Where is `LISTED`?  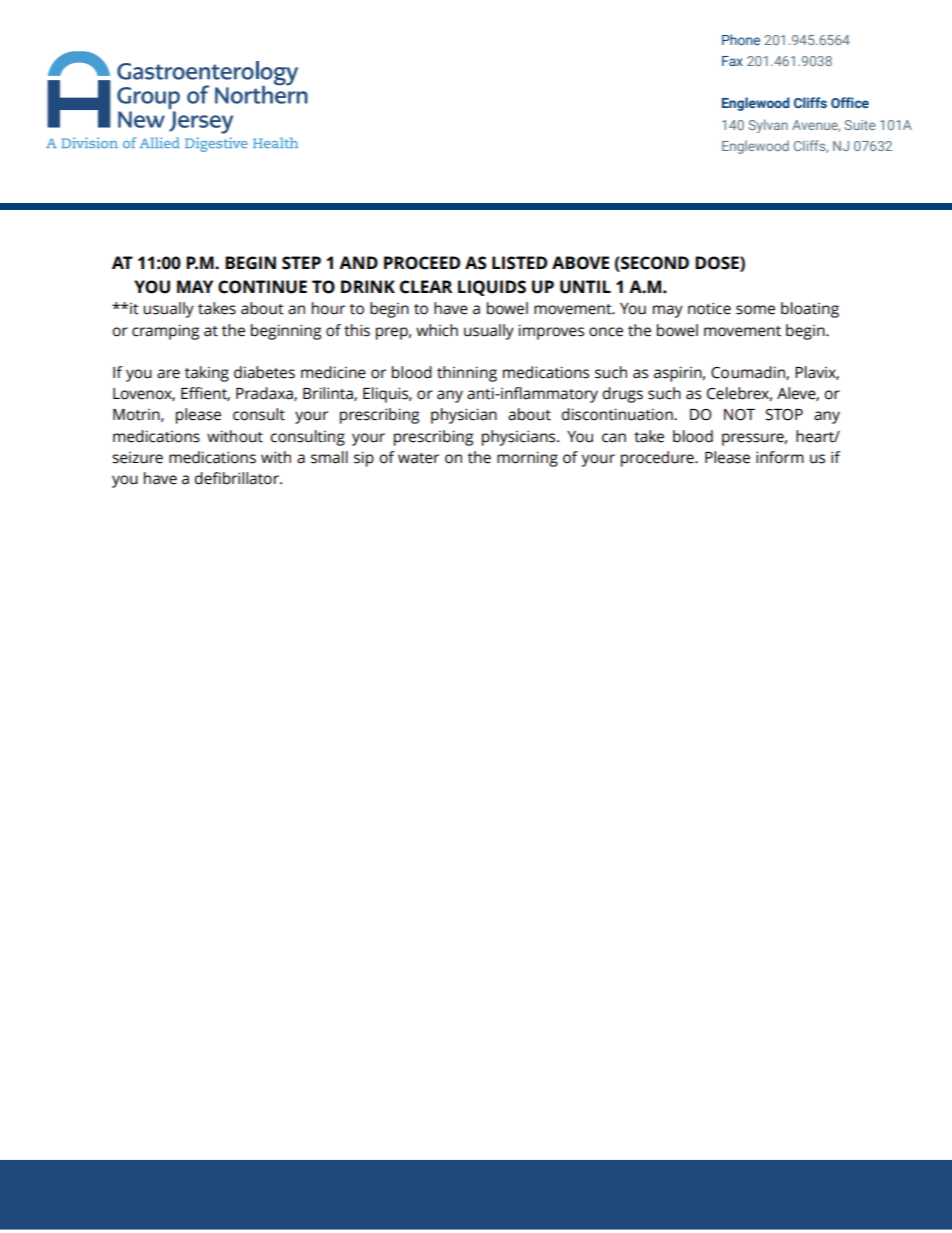
LISTED is located at coordinates (519, 263).
